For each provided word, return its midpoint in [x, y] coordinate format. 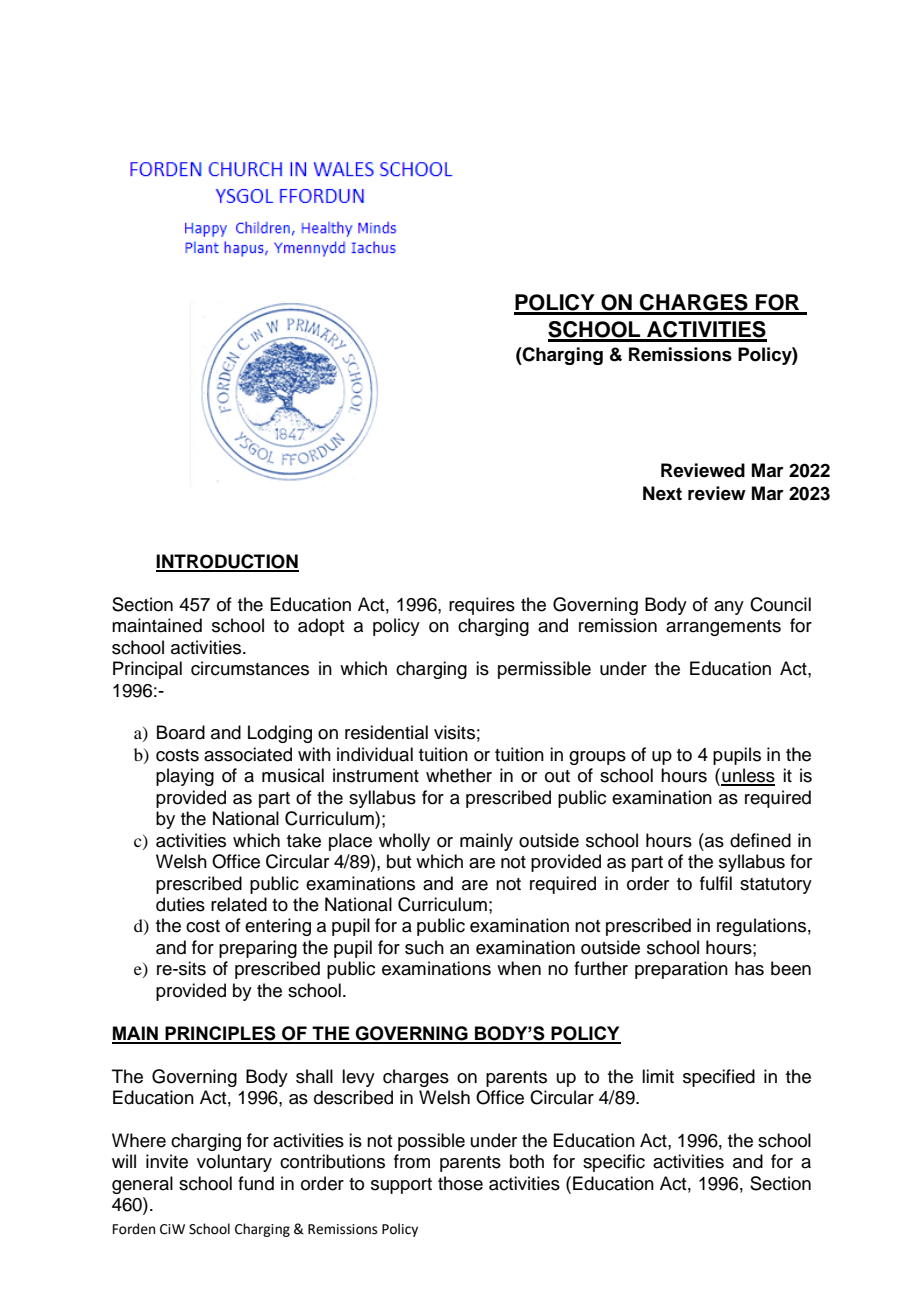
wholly [404, 842]
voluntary [234, 1163]
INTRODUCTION [227, 562]
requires [482, 606]
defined [760, 840]
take [304, 840]
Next [662, 493]
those [460, 1183]
